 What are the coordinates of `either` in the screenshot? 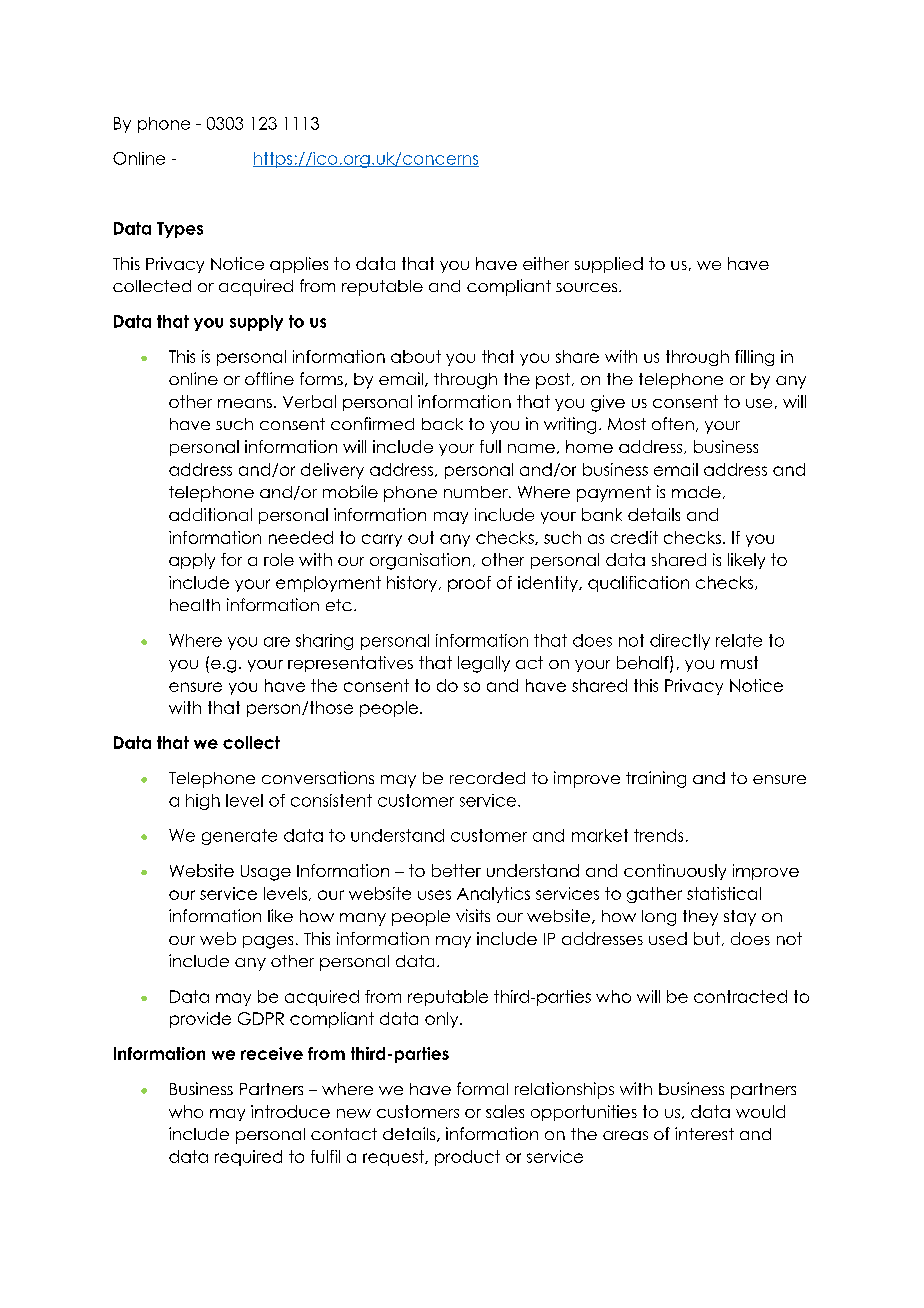 It's located at (546, 263).
